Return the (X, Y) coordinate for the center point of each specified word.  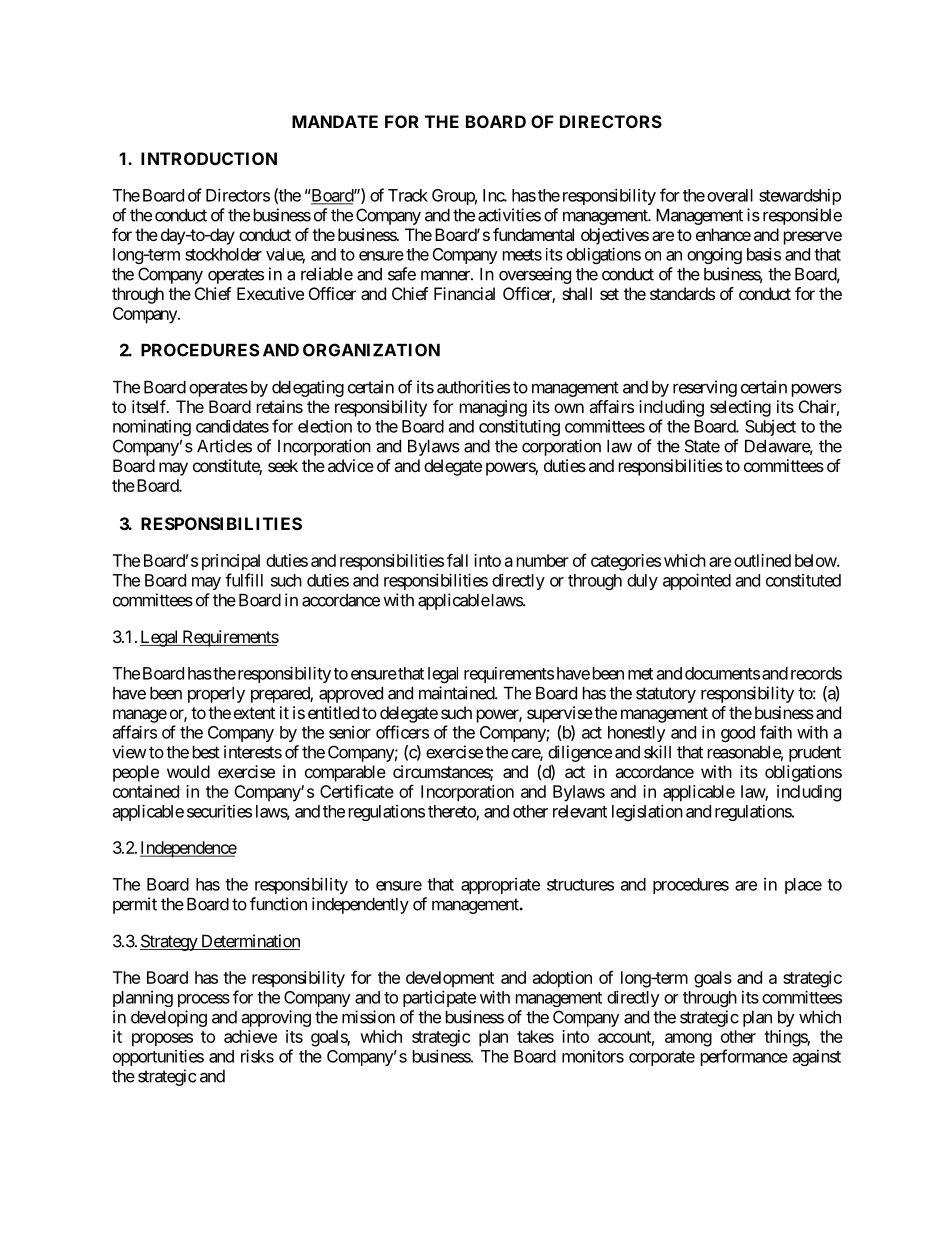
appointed (697, 581)
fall (457, 560)
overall (730, 195)
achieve (250, 1036)
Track (408, 195)
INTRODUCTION (209, 158)
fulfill (244, 580)
